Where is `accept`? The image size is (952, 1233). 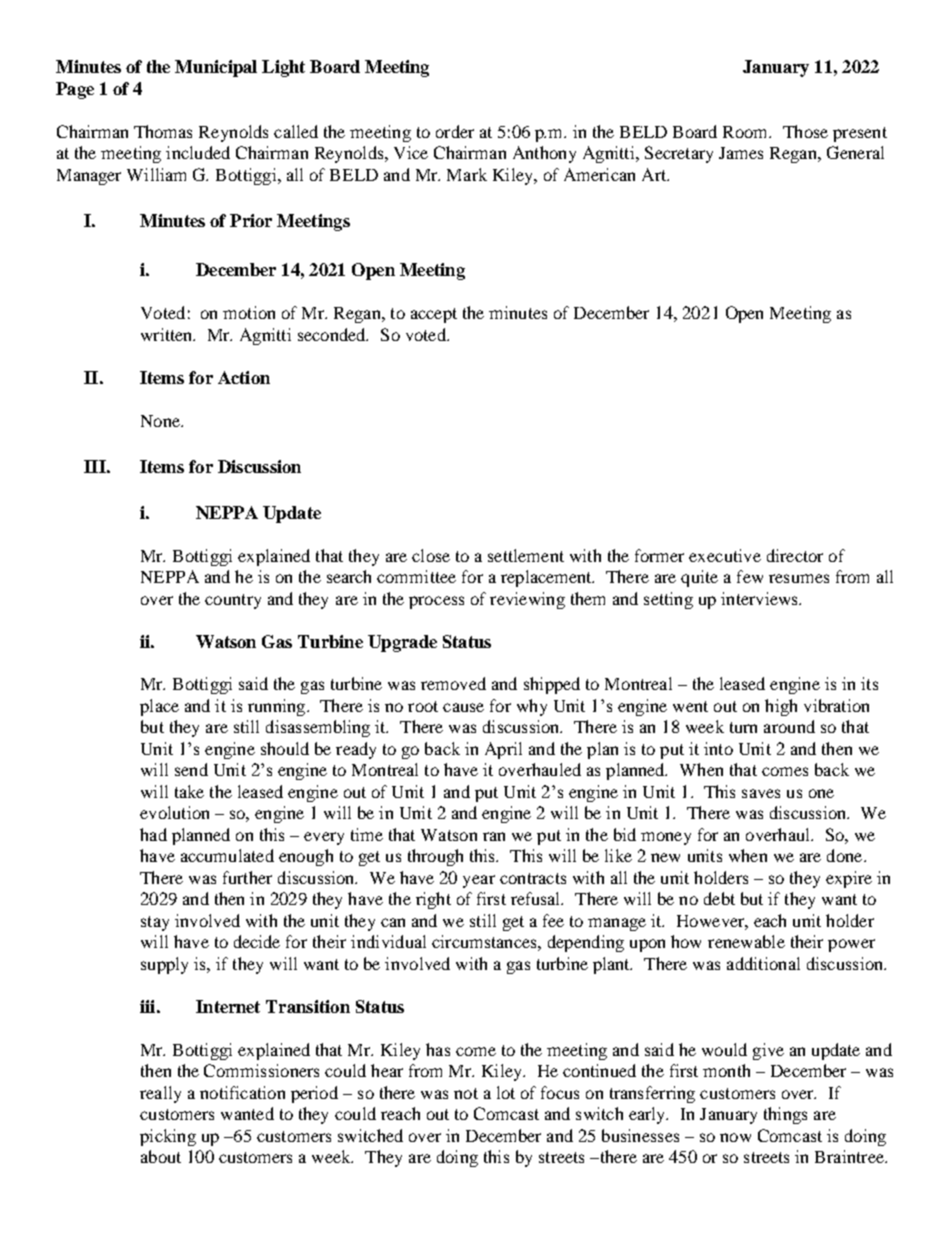 accept is located at coordinates (434, 315).
